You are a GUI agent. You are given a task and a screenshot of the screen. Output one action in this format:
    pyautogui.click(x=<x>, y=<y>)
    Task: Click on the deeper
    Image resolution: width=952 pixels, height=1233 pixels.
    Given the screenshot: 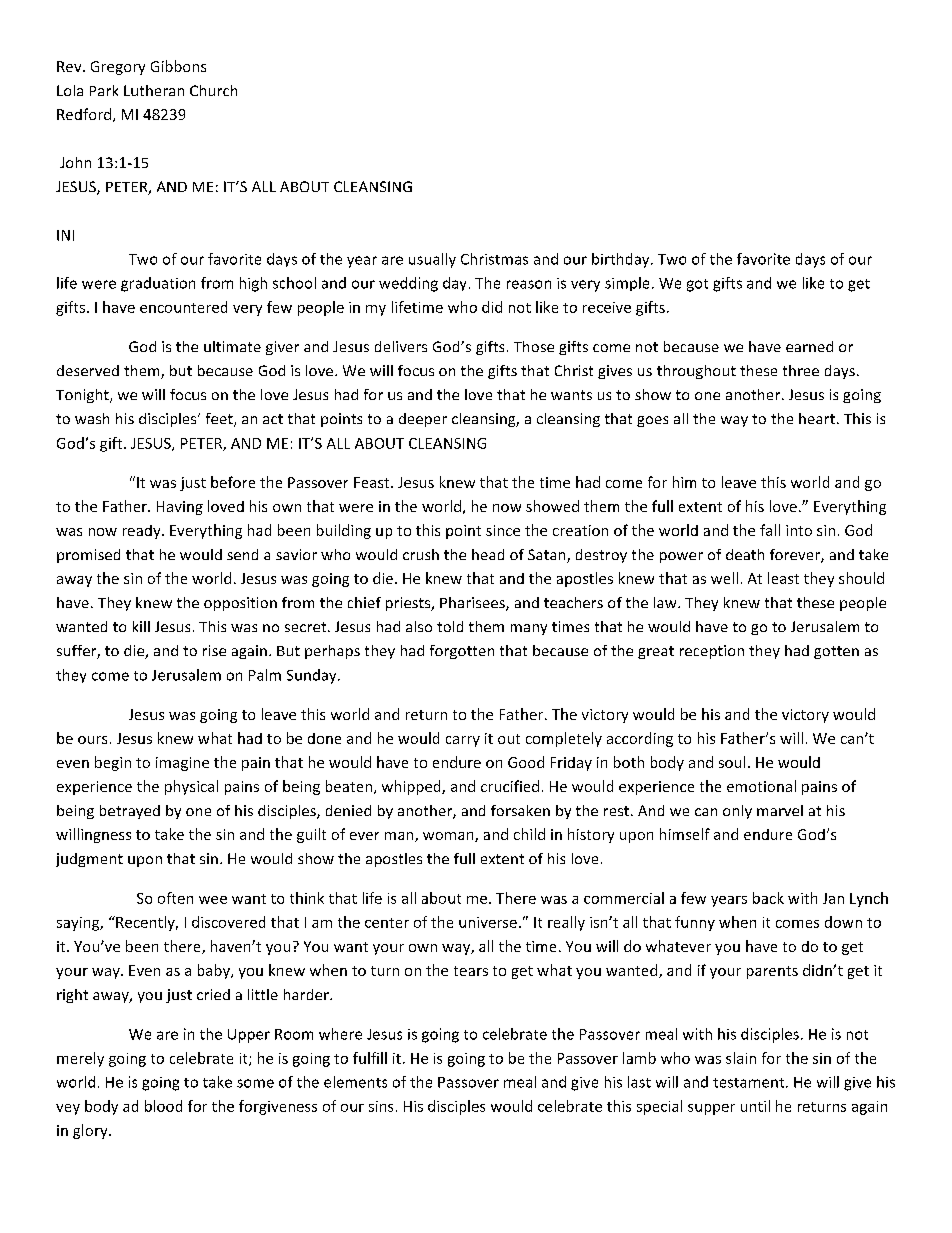 What is the action you would take?
    pyautogui.click(x=423, y=420)
